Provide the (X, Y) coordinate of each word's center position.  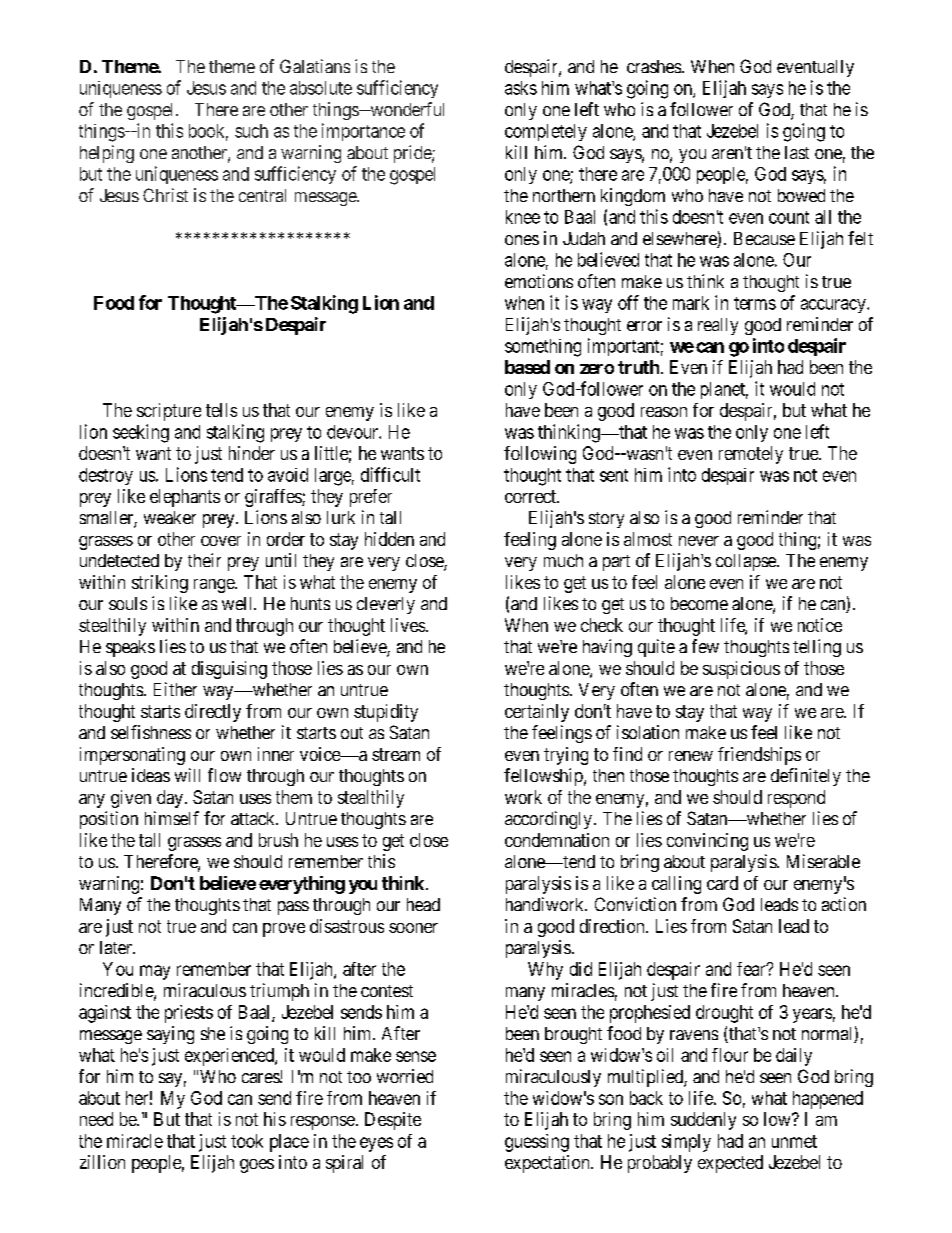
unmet (794, 1141)
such (251, 131)
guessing (537, 1143)
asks (521, 88)
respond (796, 799)
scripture (169, 412)
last (797, 152)
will (187, 775)
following (540, 455)
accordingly (548, 820)
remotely (751, 455)
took (247, 1141)
